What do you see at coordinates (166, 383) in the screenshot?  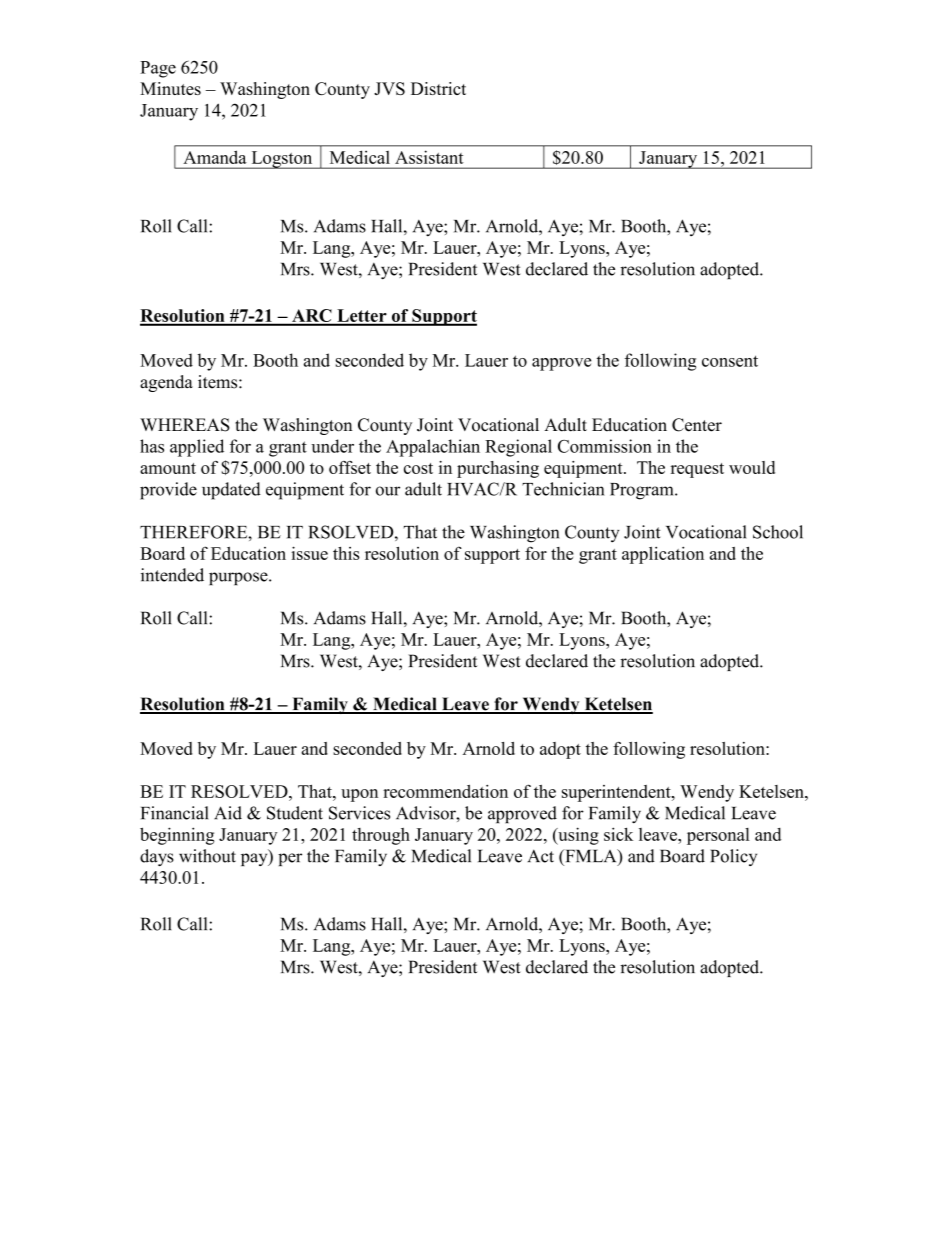 I see `agenda` at bounding box center [166, 383].
